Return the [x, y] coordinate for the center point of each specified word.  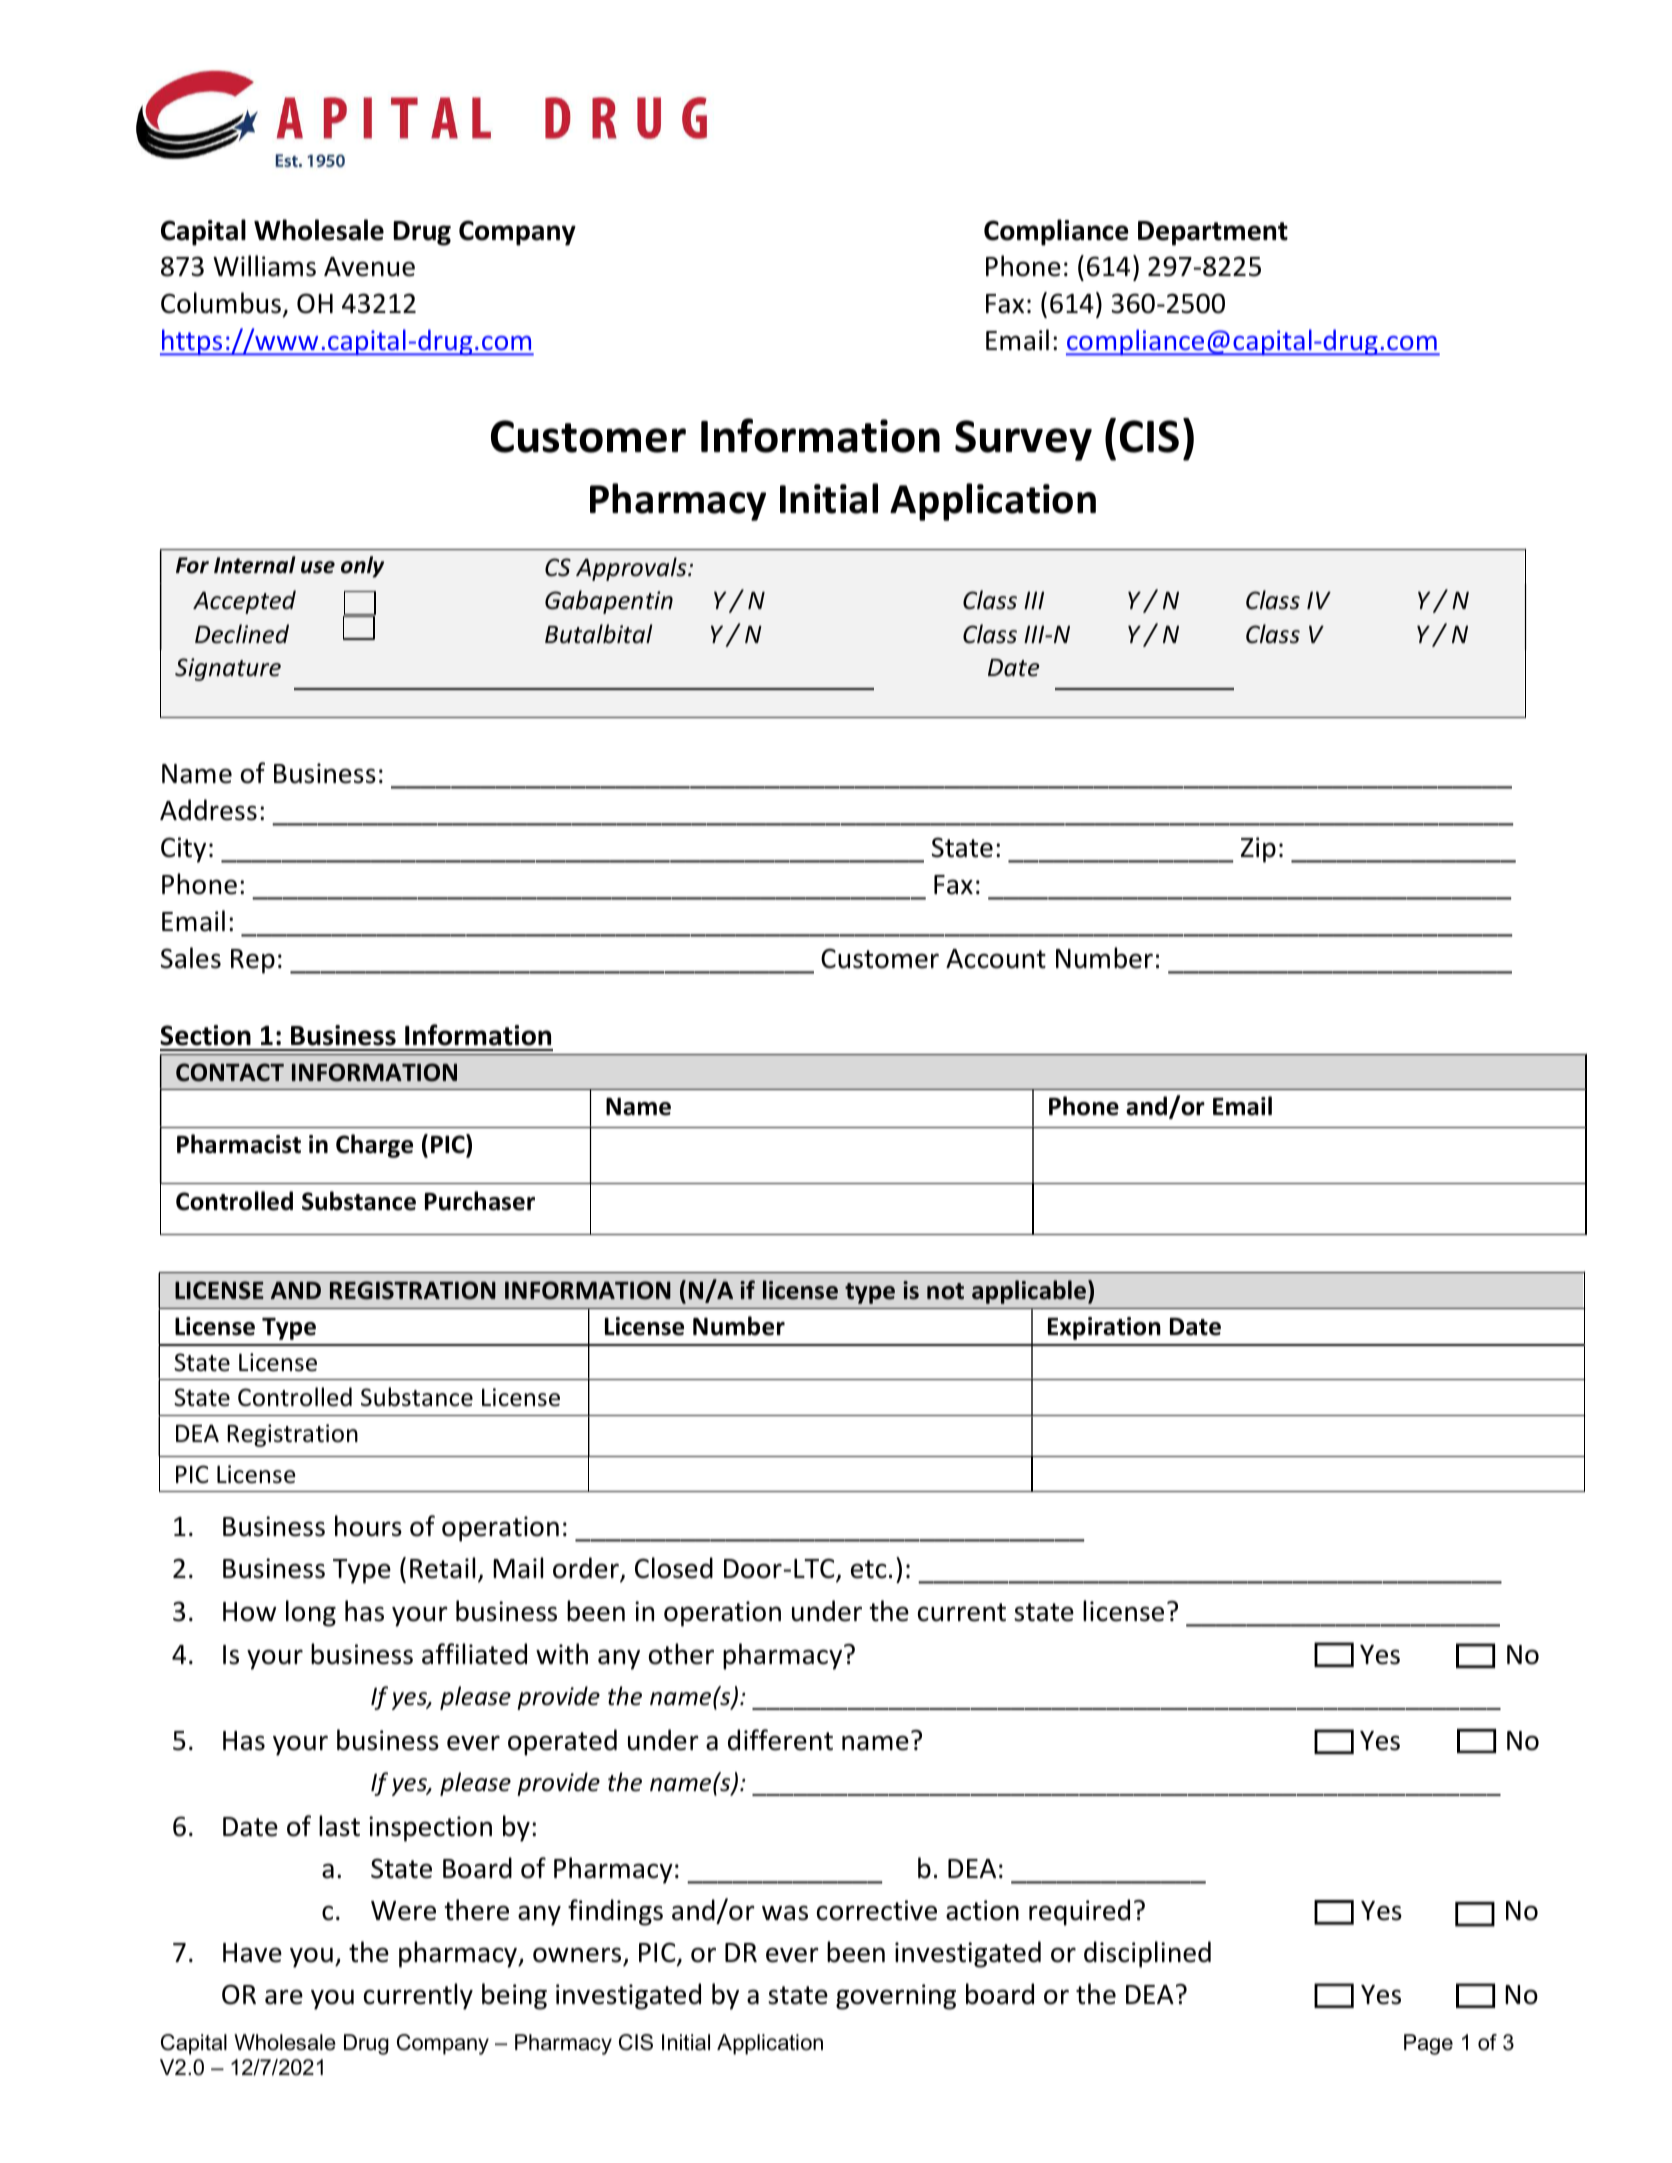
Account [996, 959]
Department [1213, 233]
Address [208, 810]
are [284, 1997]
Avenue [369, 267]
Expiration [1104, 1328]
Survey [1023, 440]
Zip [1258, 850]
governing [896, 1997]
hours [368, 1526]
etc [869, 1569]
